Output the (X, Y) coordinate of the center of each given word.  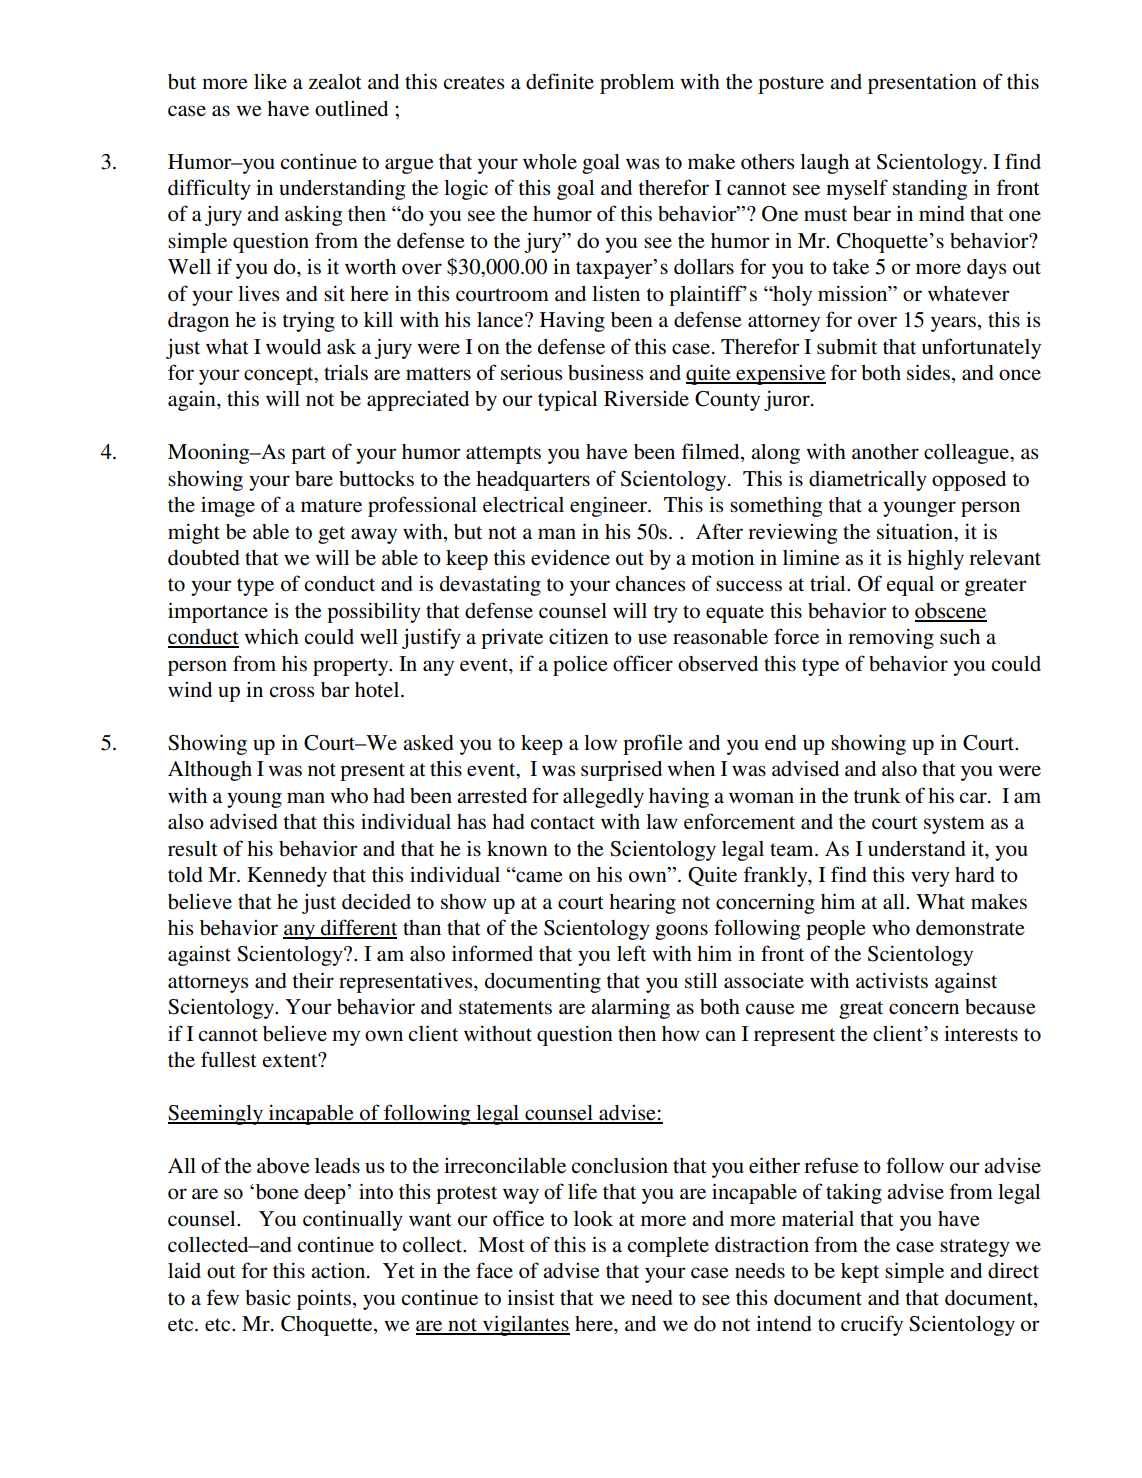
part (308, 455)
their (313, 980)
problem (637, 84)
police (580, 665)
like (270, 81)
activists (892, 980)
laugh (824, 164)
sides (930, 373)
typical (567, 400)
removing (891, 638)
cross (292, 692)
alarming (630, 1008)
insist (531, 1297)
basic (268, 1298)
